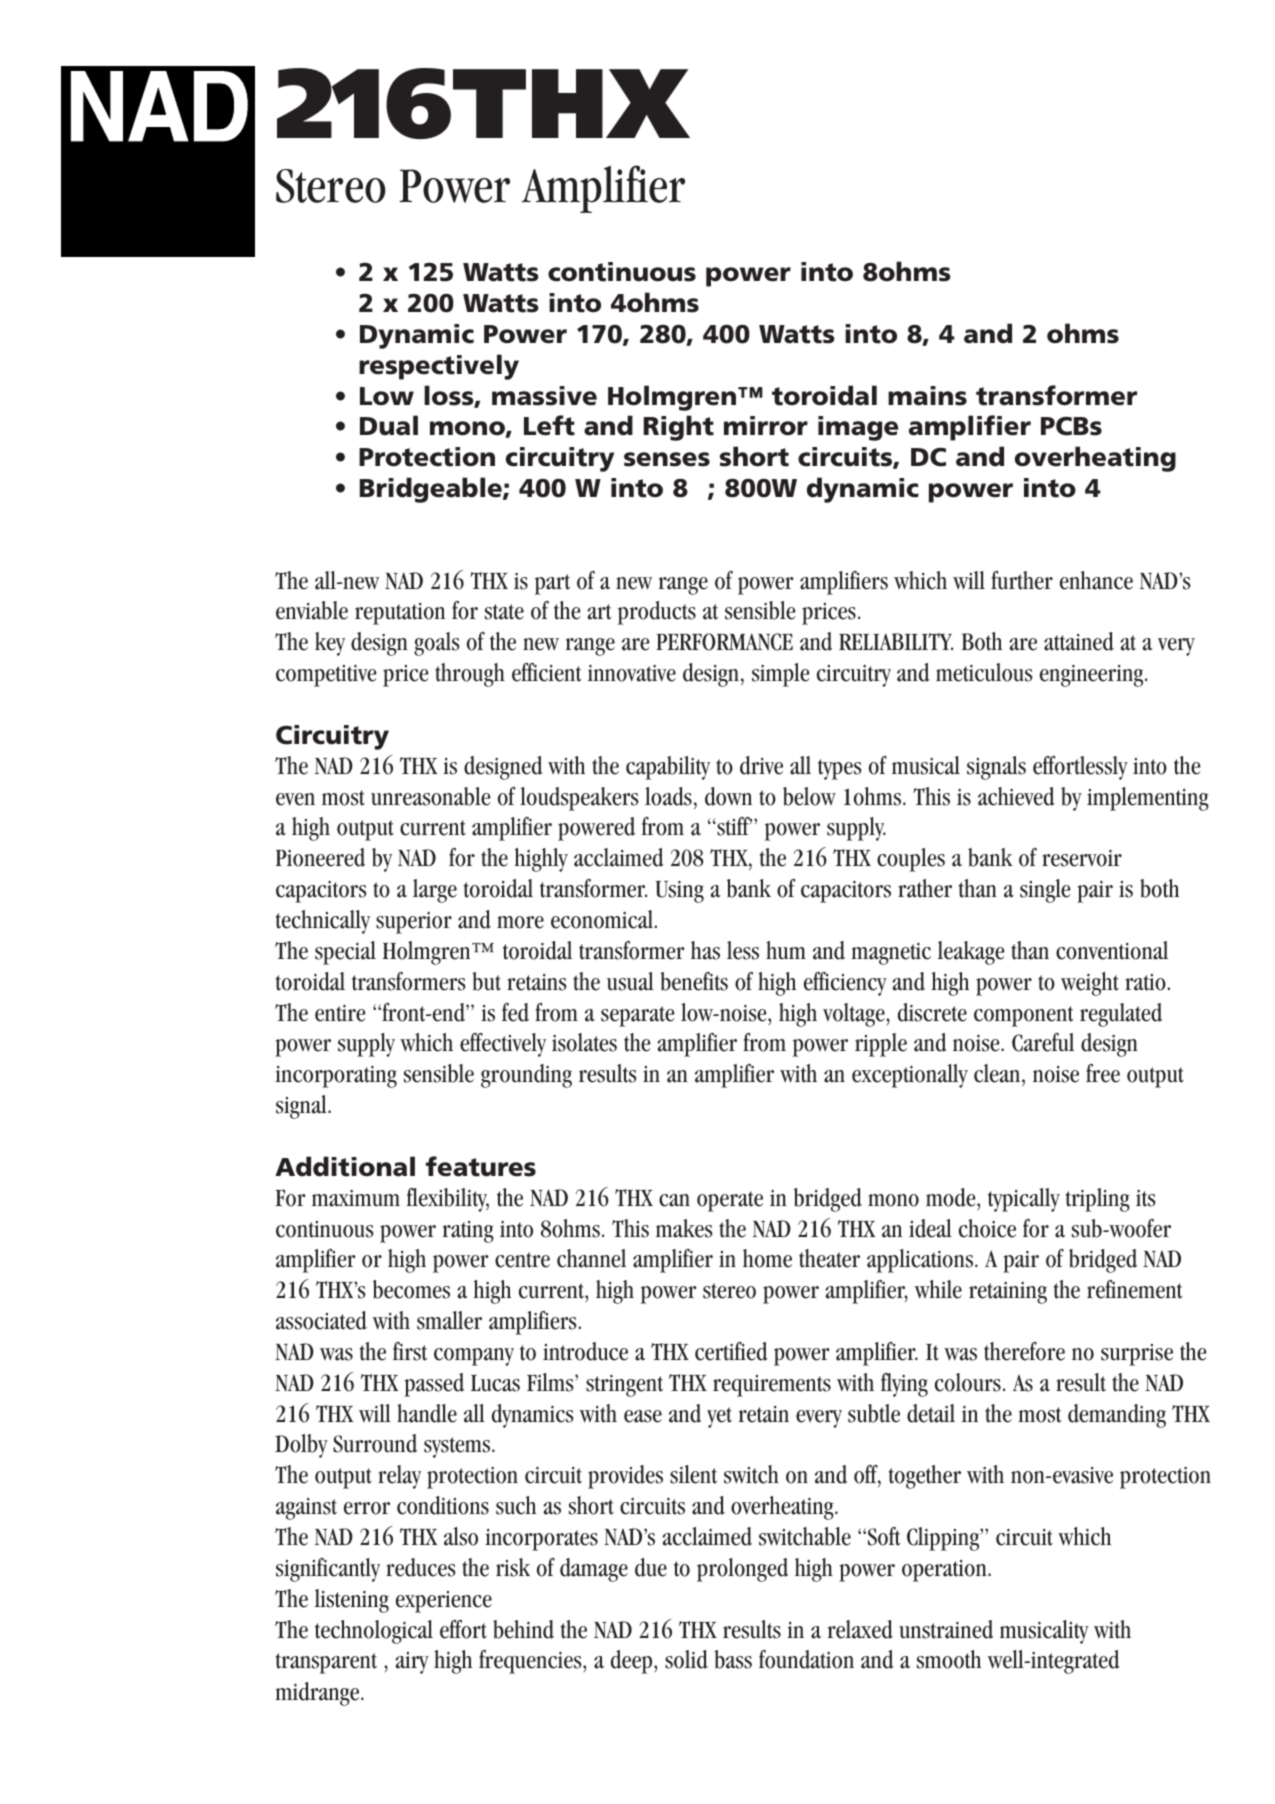 Image resolution: width=1275 pixels, height=1804 pixels. I want to click on Additional, so click(345, 1166).
